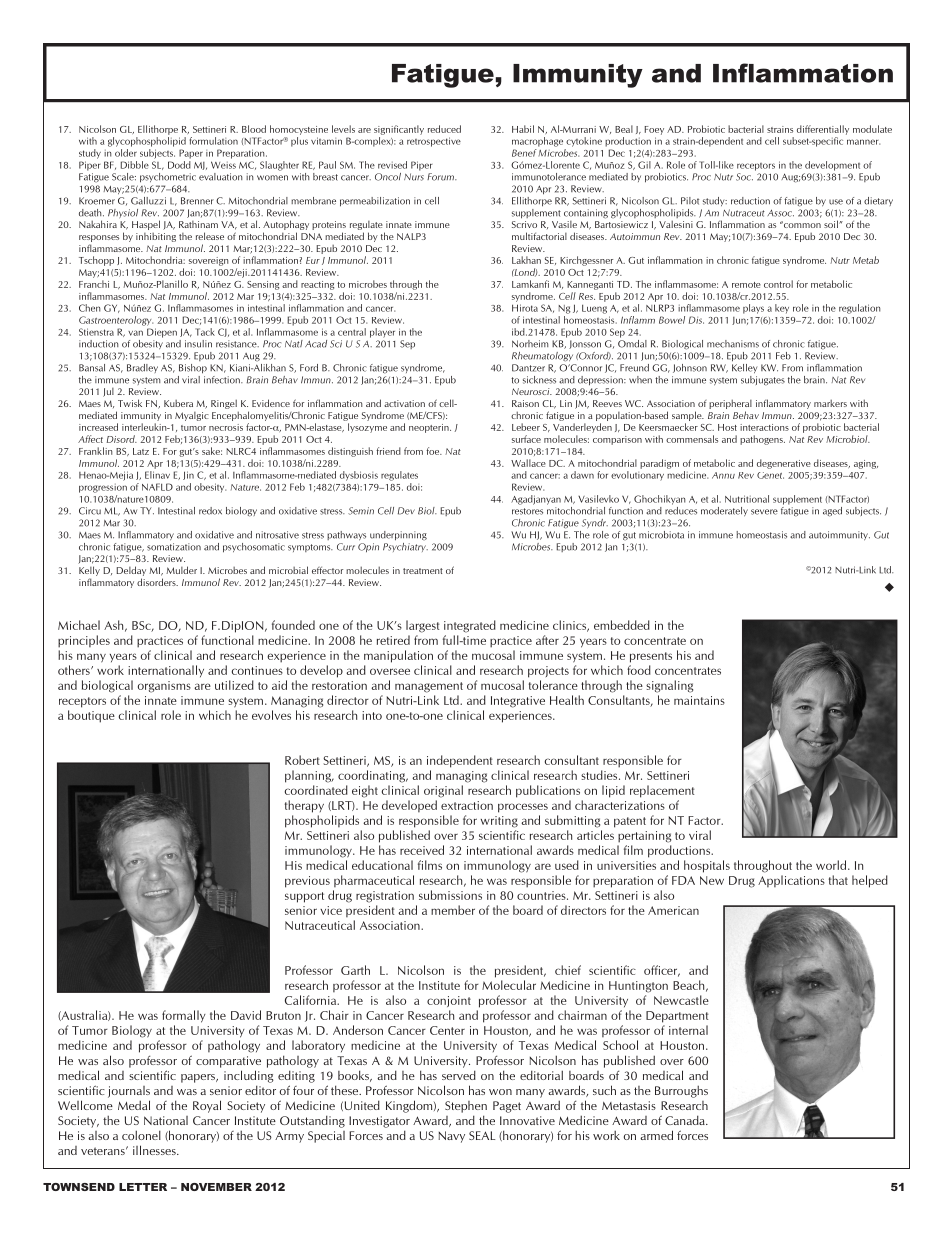 This screenshot has width=952, height=1241. What do you see at coordinates (686, 1120) in the screenshot?
I see `Canada` at bounding box center [686, 1120].
